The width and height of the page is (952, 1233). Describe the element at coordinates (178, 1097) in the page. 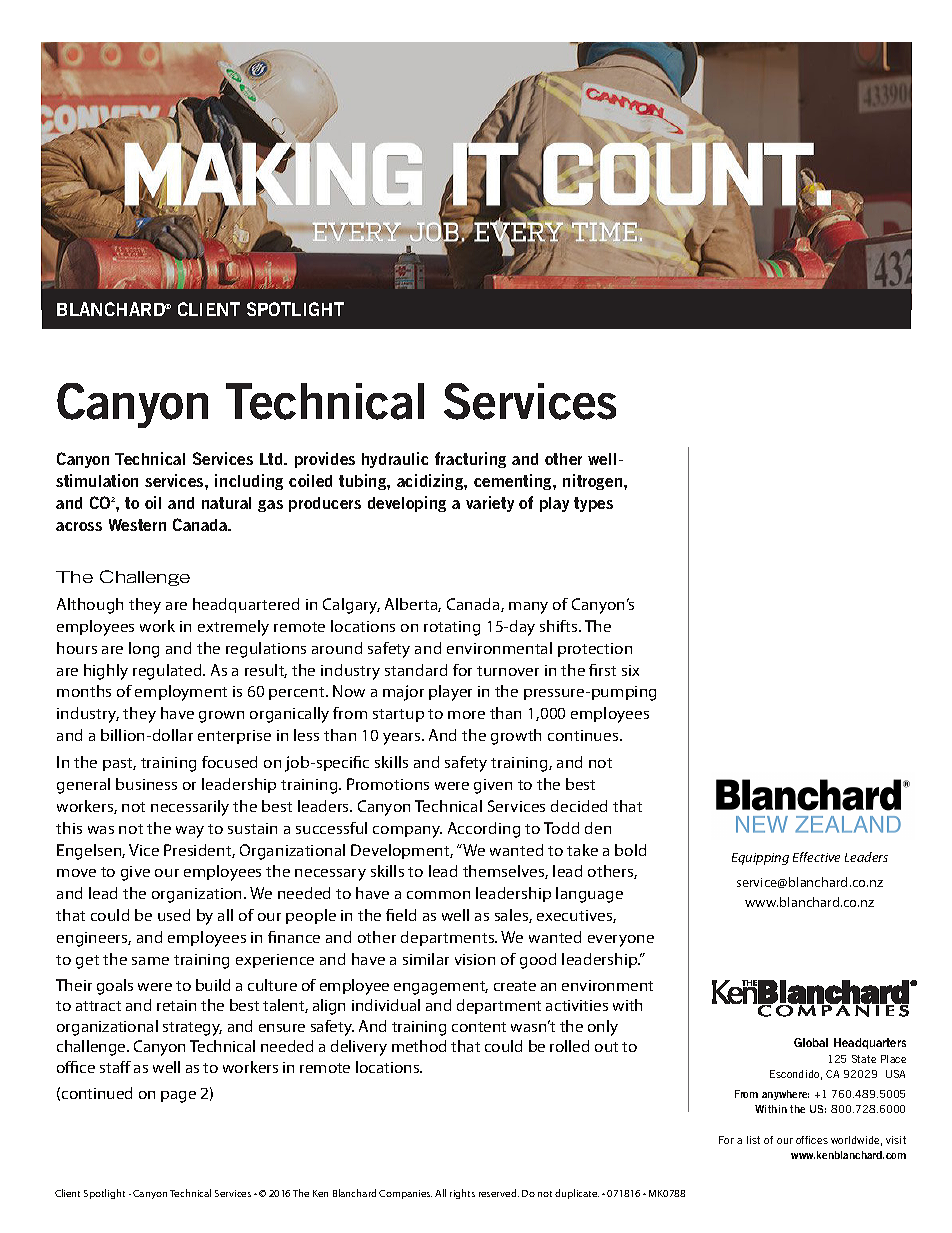

I see `page` at that location.
